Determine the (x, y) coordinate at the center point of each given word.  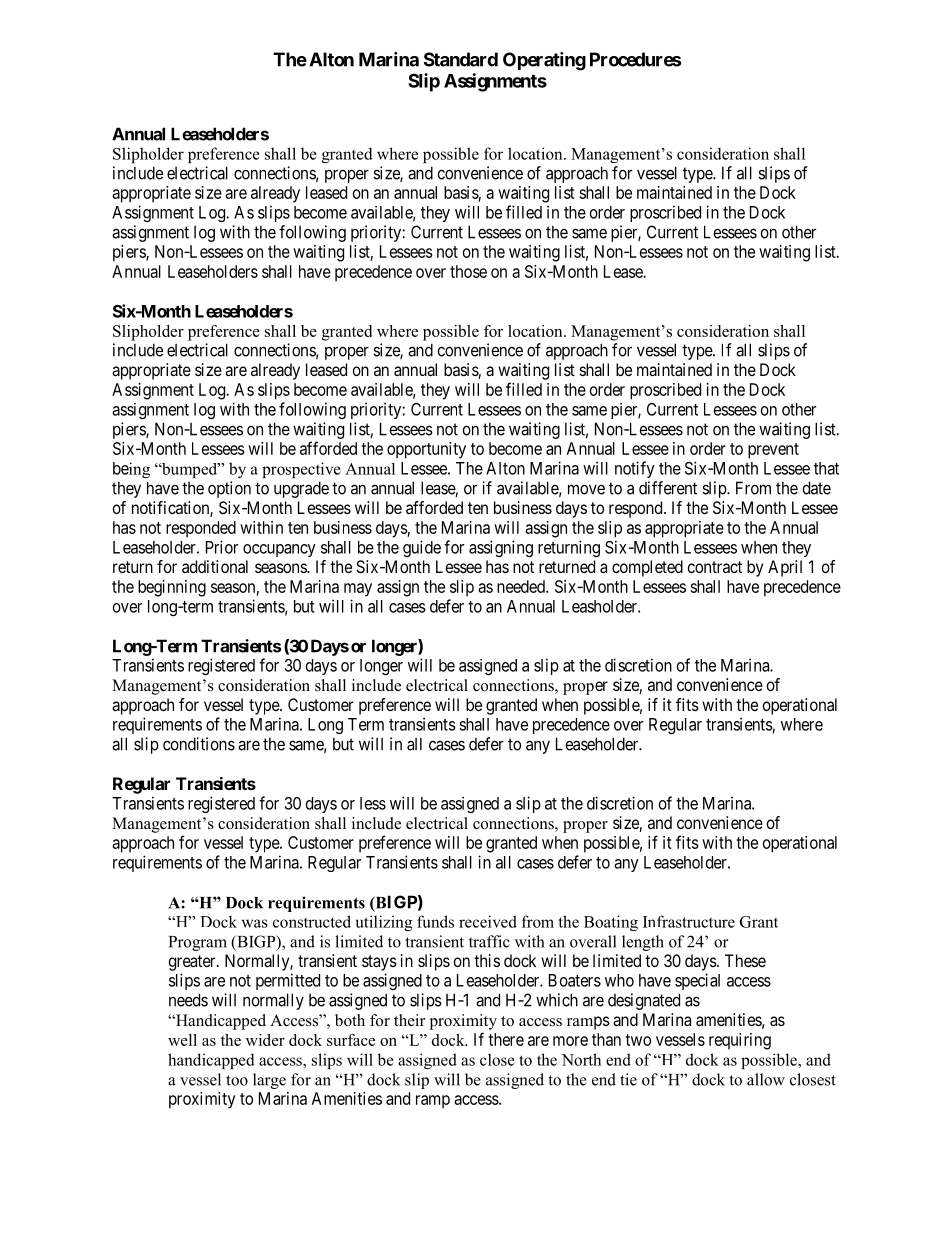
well (182, 1040)
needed (522, 586)
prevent (773, 451)
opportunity (426, 450)
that (826, 468)
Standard (461, 59)
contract (715, 567)
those (468, 271)
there (506, 1039)
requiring (740, 1041)
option (229, 489)
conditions (199, 744)
